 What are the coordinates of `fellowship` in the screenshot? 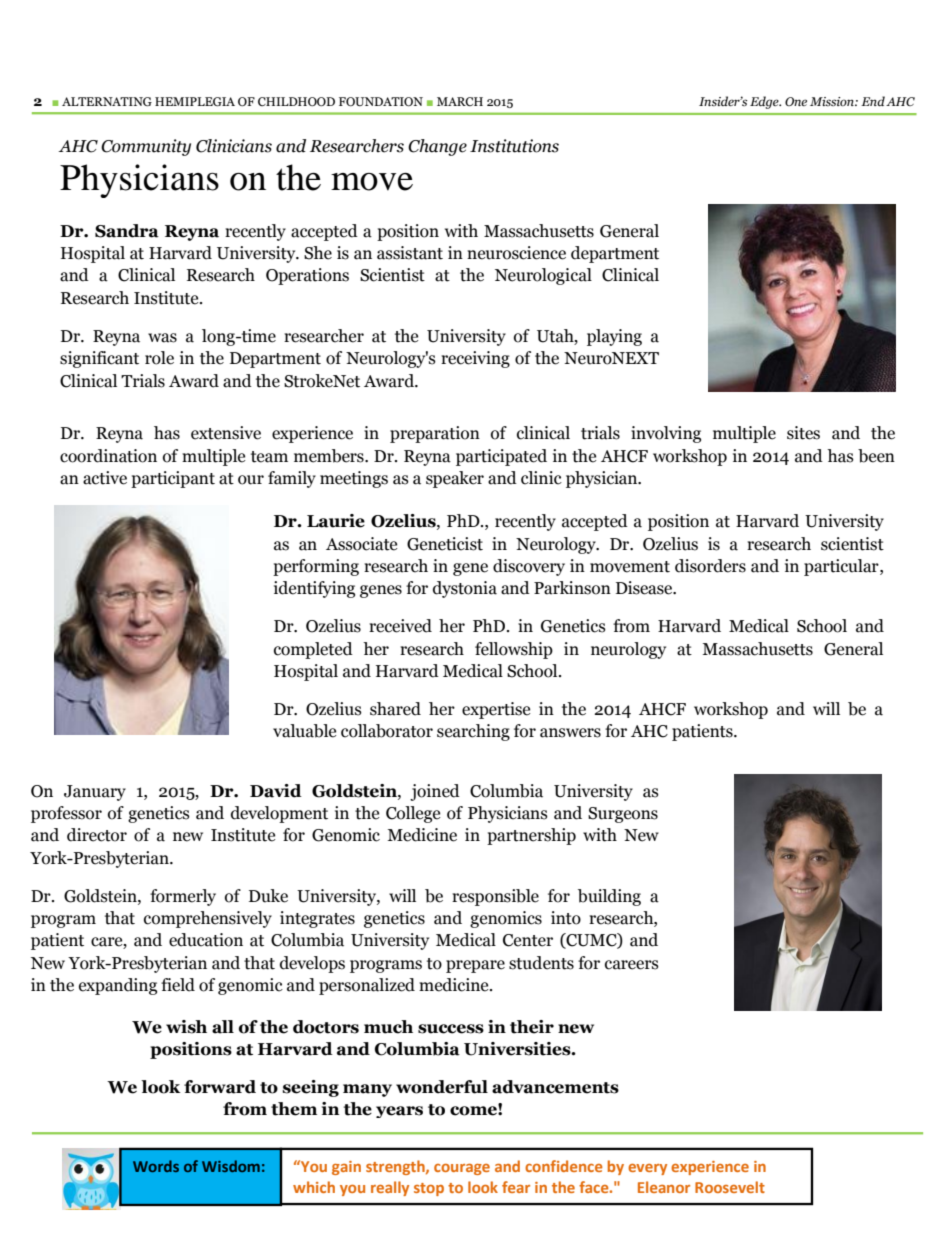 It's located at (514, 650).
